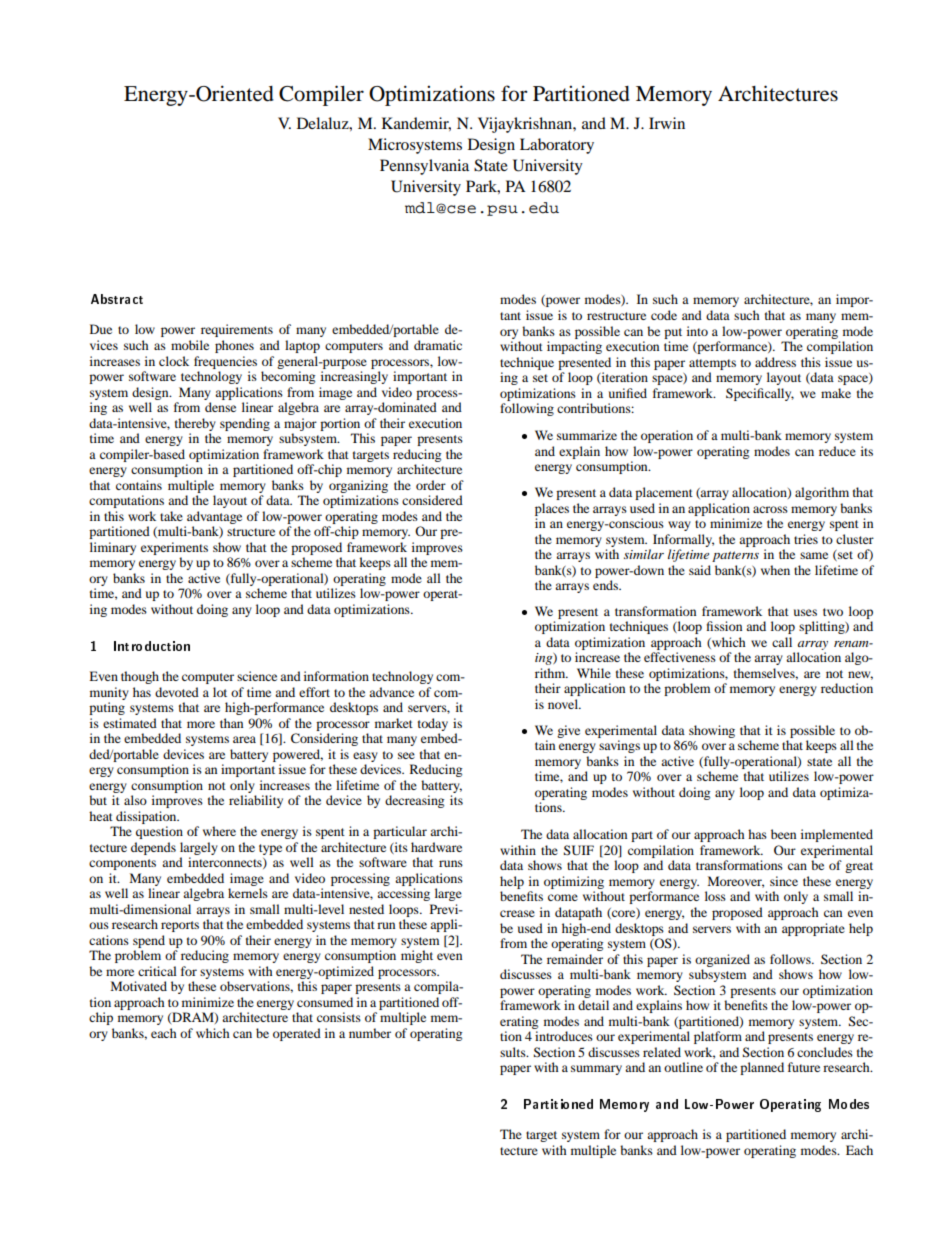  I want to click on Laboratory, so click(557, 146).
